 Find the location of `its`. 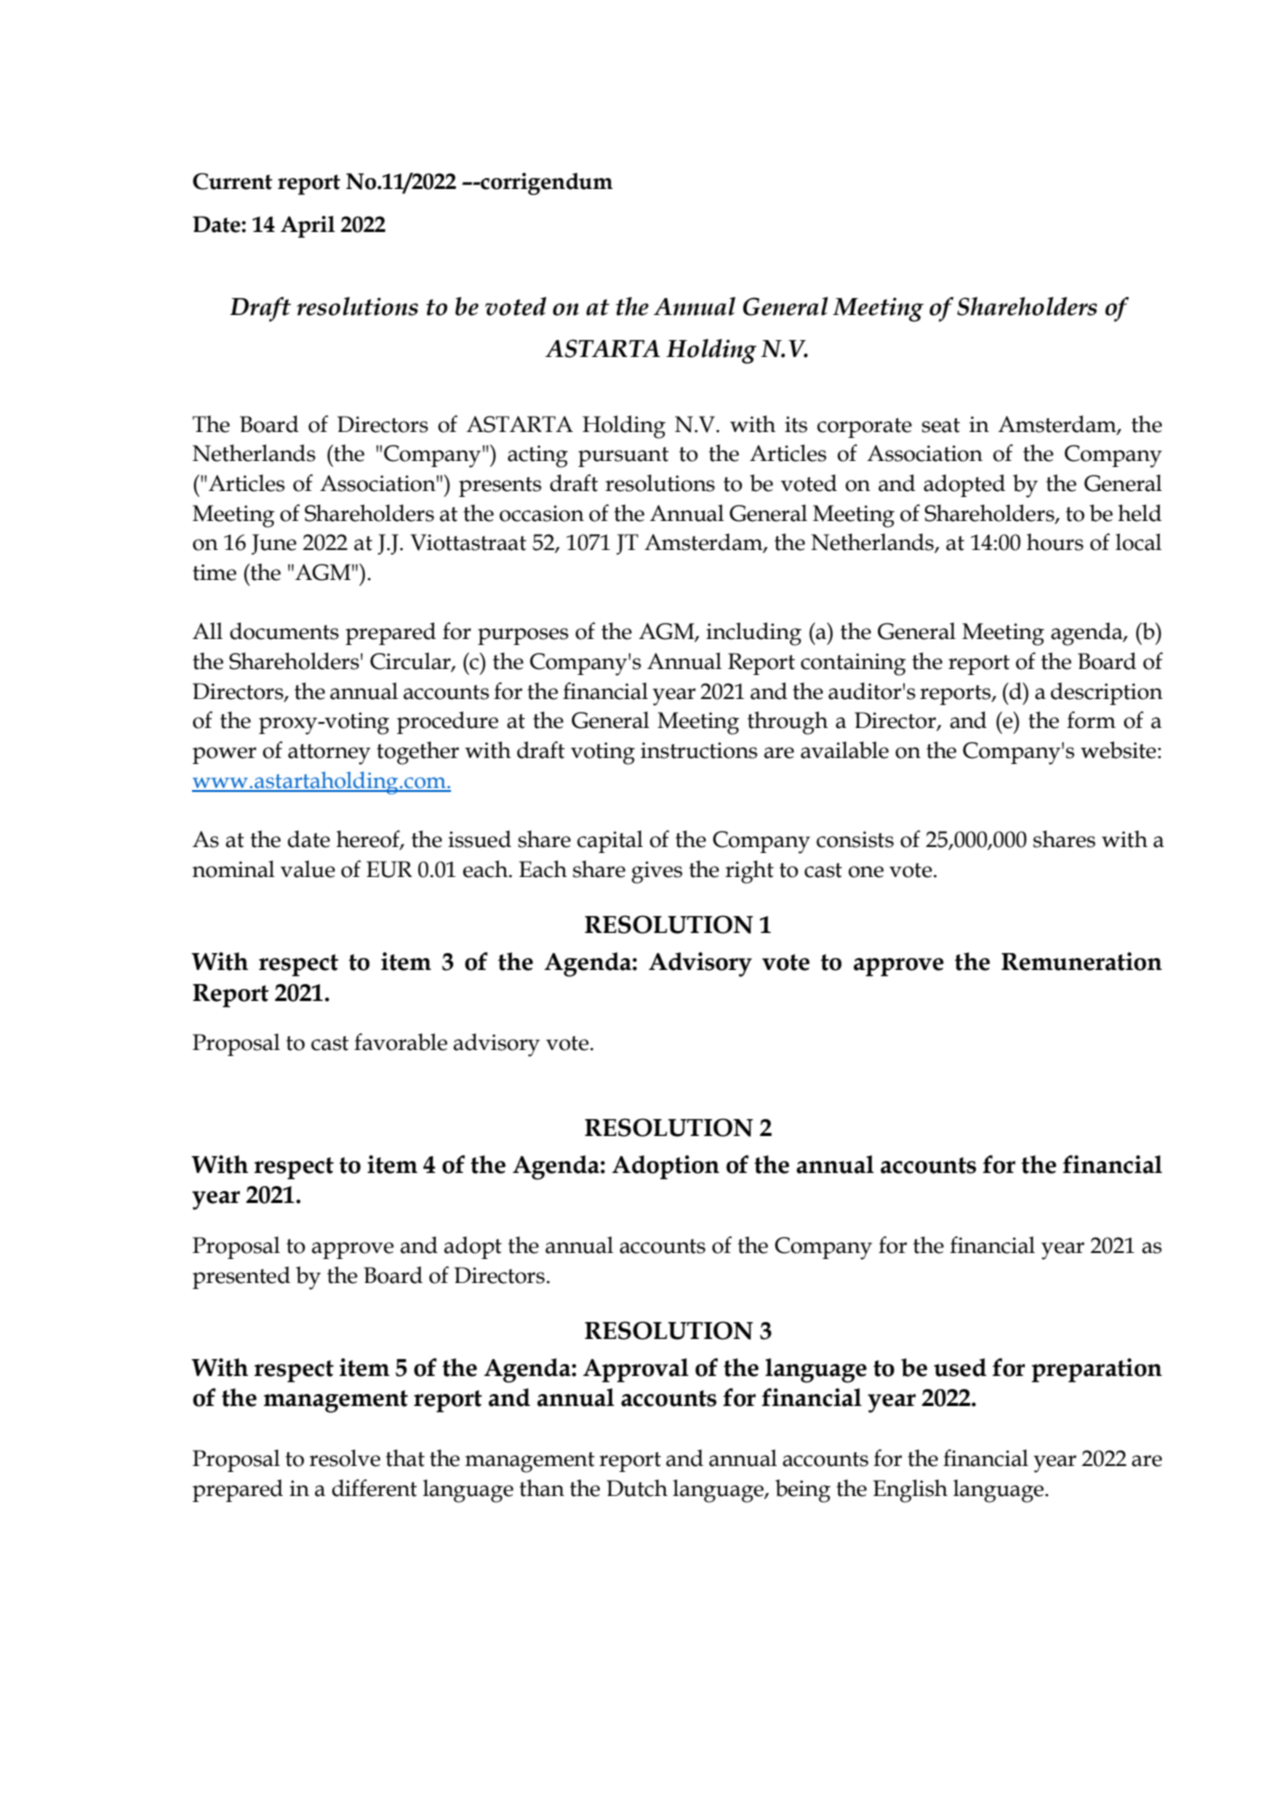

its is located at coordinates (796, 424).
